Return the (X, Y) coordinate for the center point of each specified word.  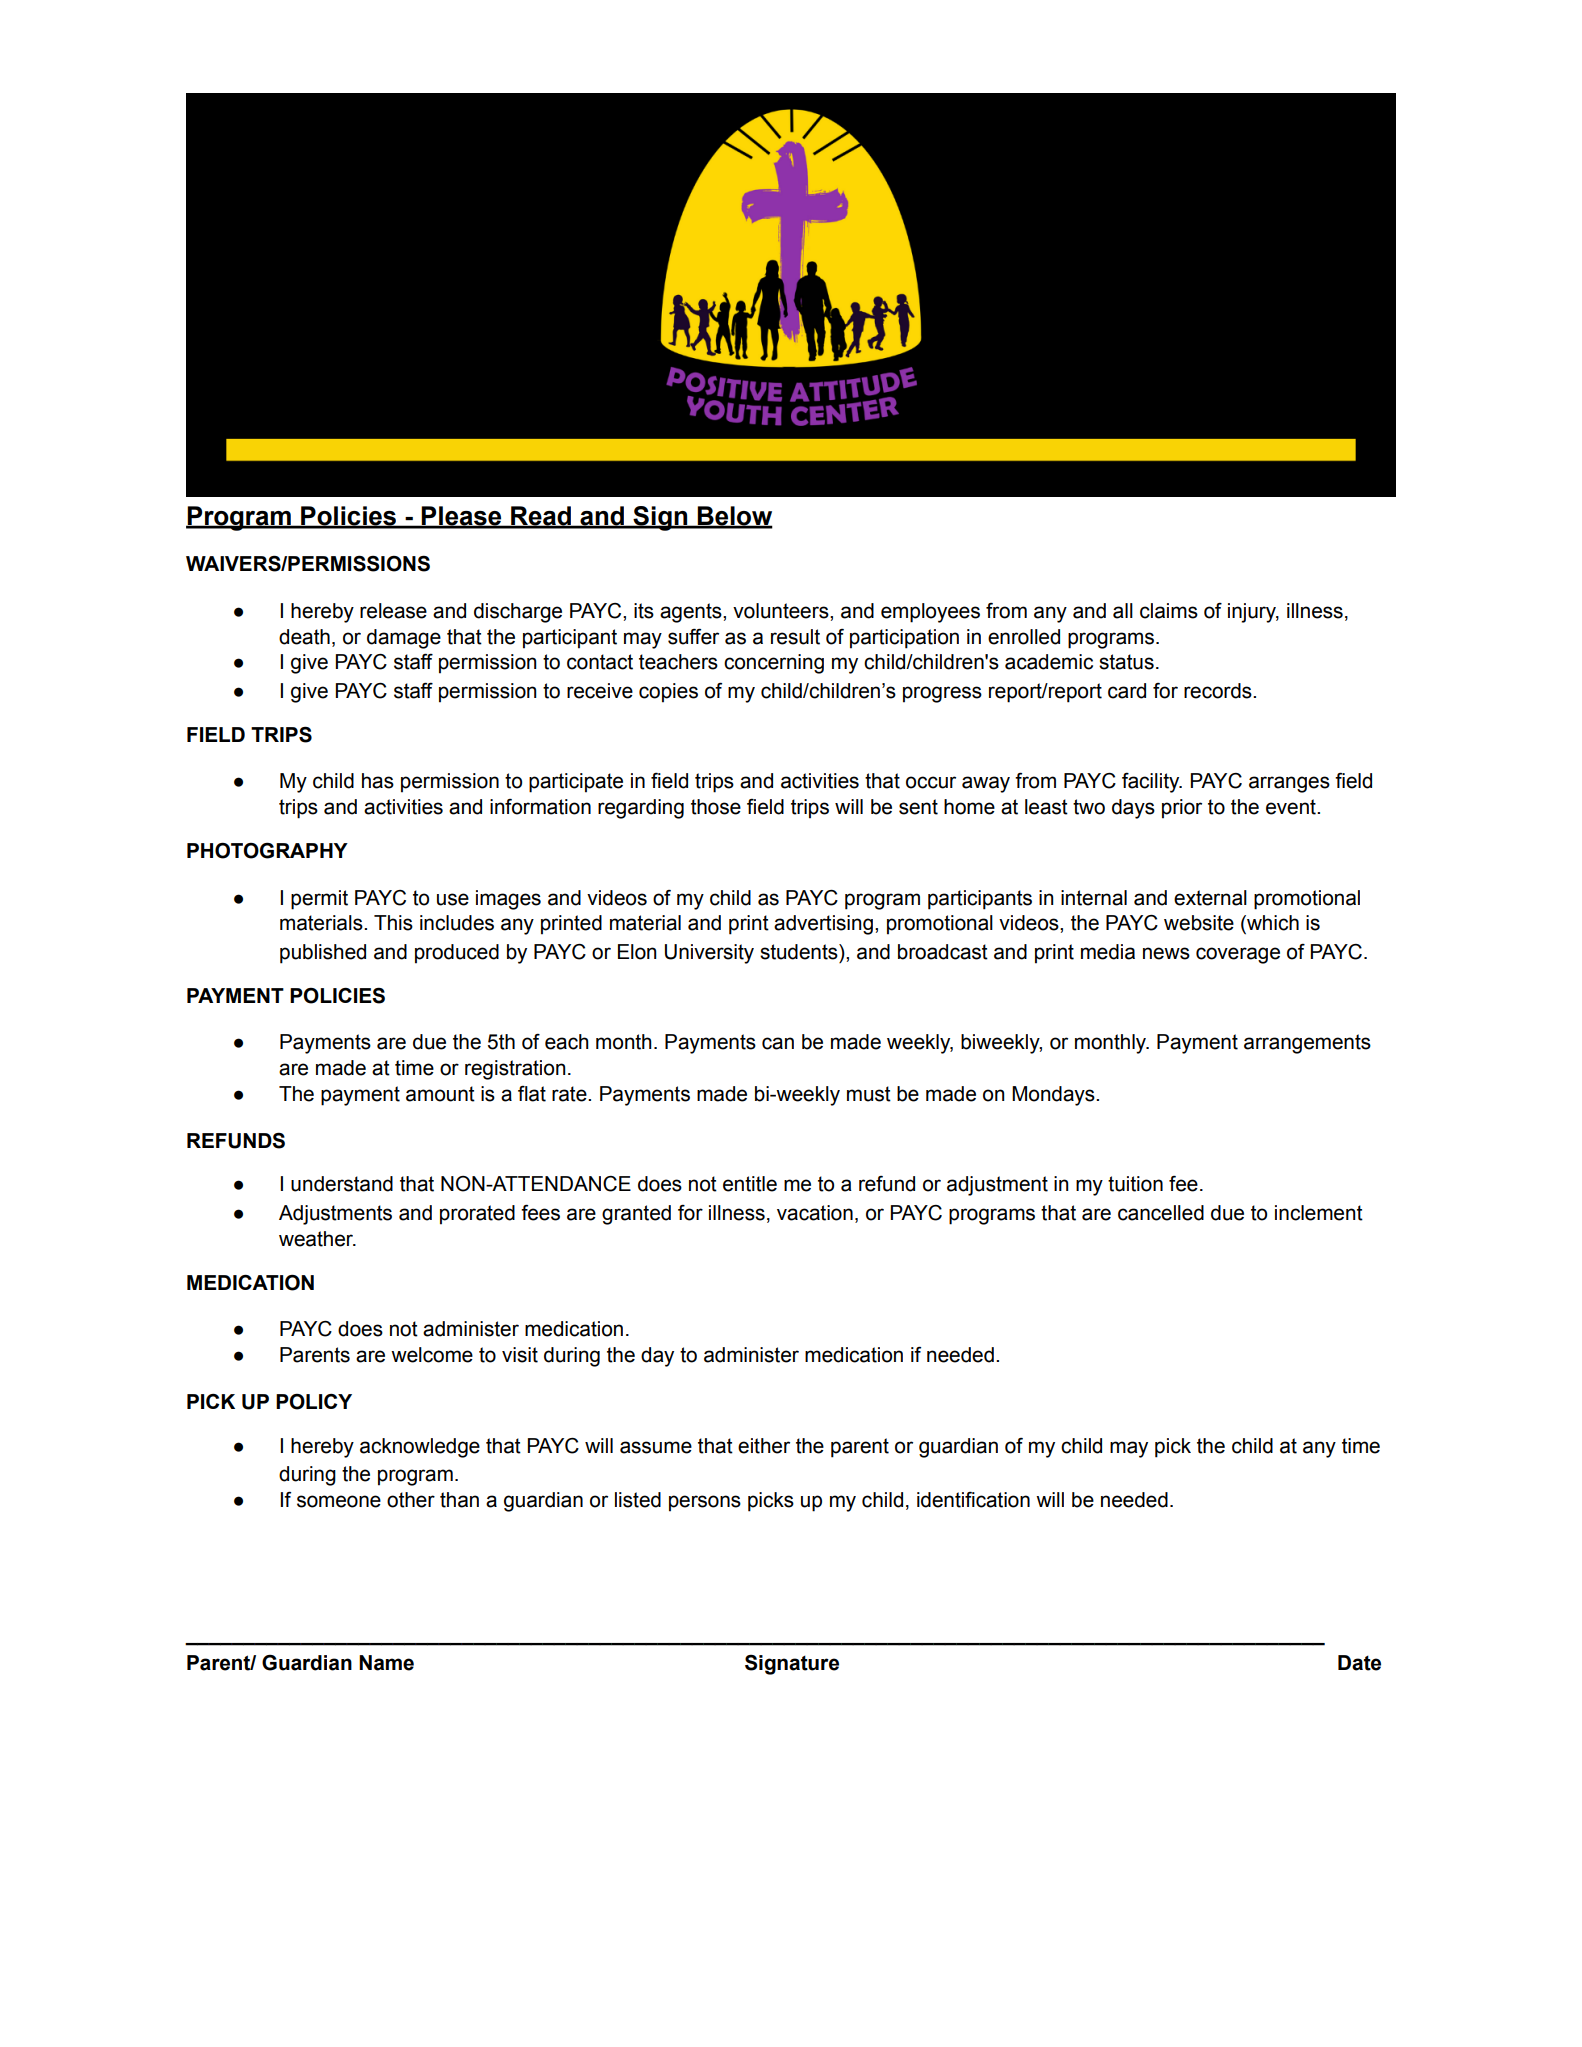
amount (440, 1094)
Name (386, 1663)
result (795, 637)
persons (705, 1503)
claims (1169, 611)
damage (404, 639)
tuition (1135, 1184)
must (869, 1094)
